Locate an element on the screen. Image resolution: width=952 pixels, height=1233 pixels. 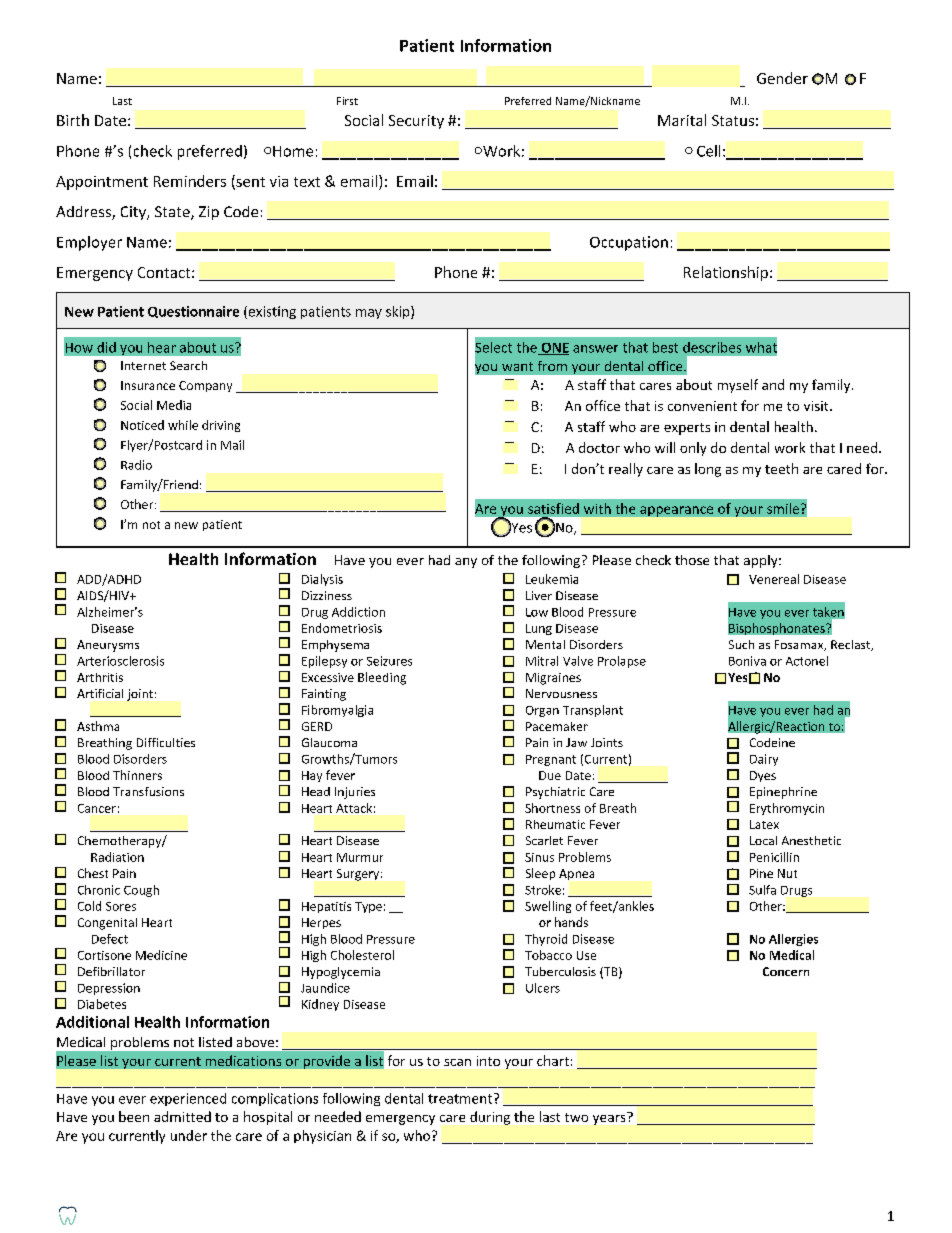
Internet is located at coordinates (143, 365).
